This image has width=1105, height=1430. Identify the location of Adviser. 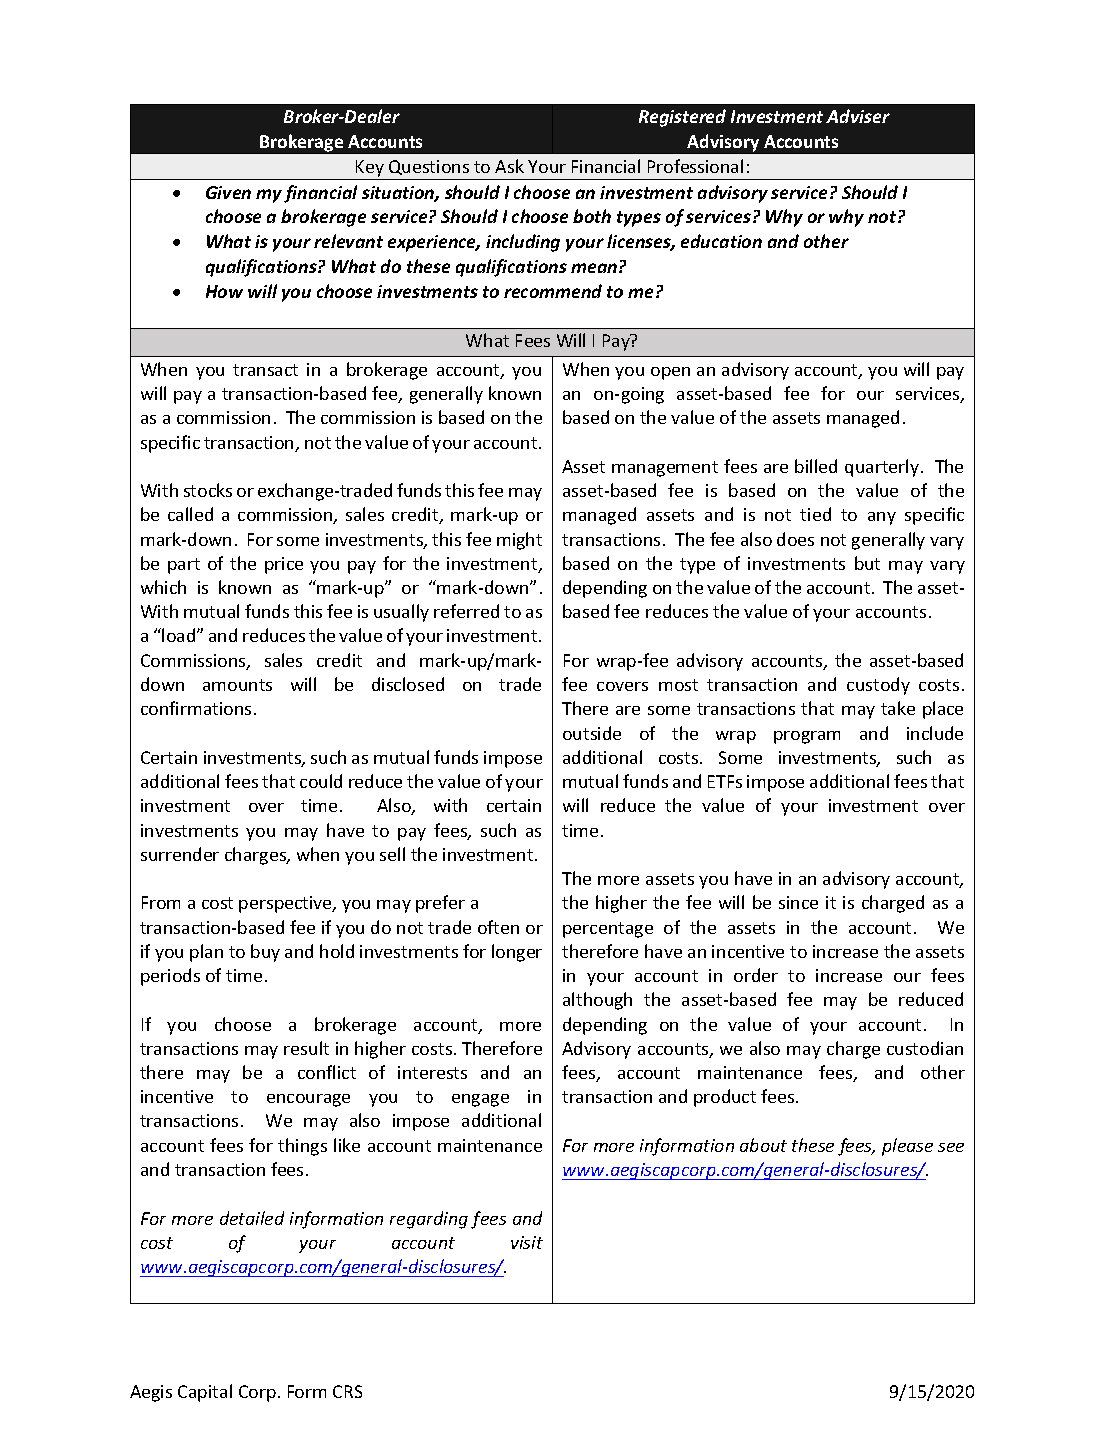
(858, 116).
